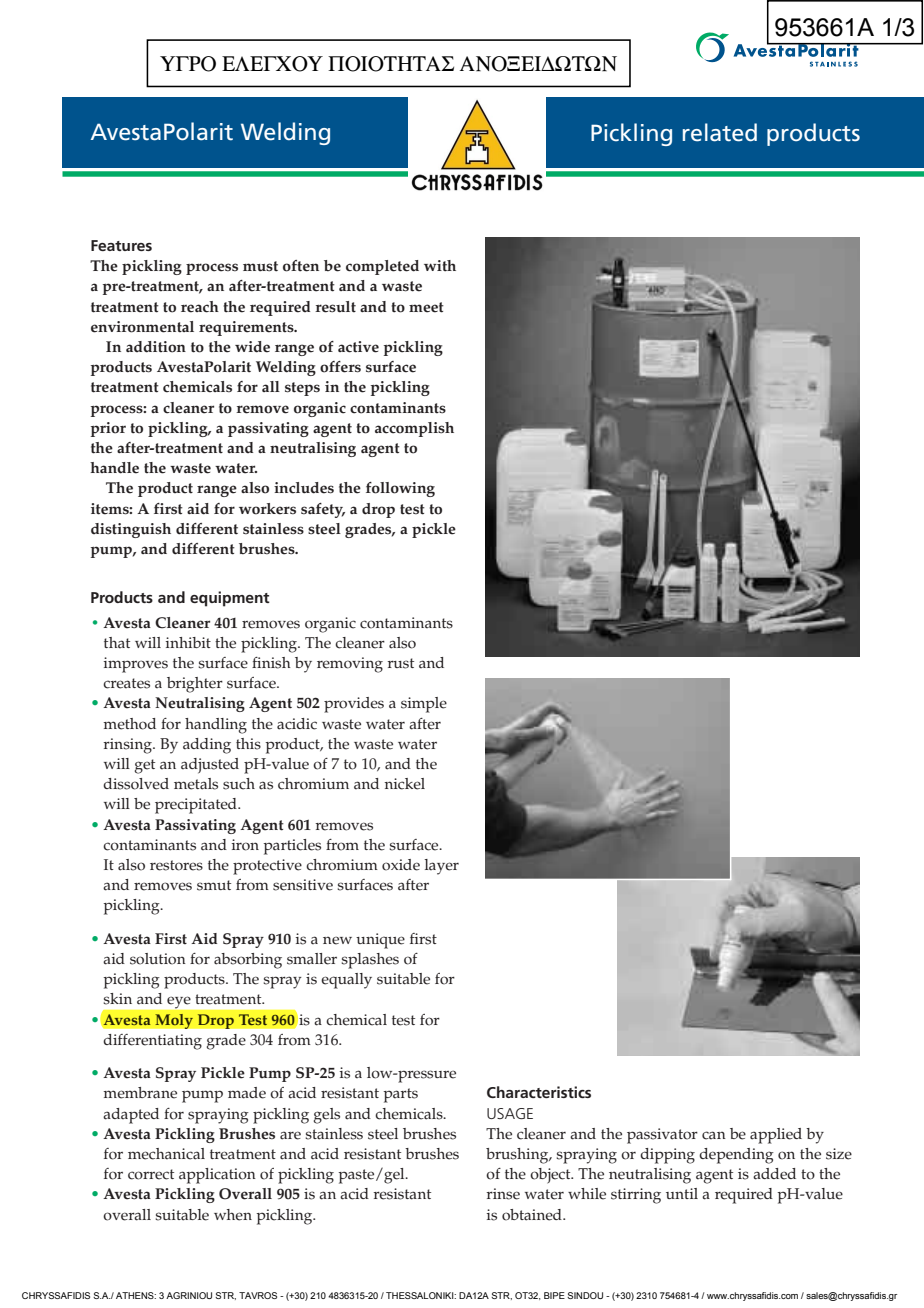 This document has height=1308, width=924. I want to click on restores, so click(176, 865).
